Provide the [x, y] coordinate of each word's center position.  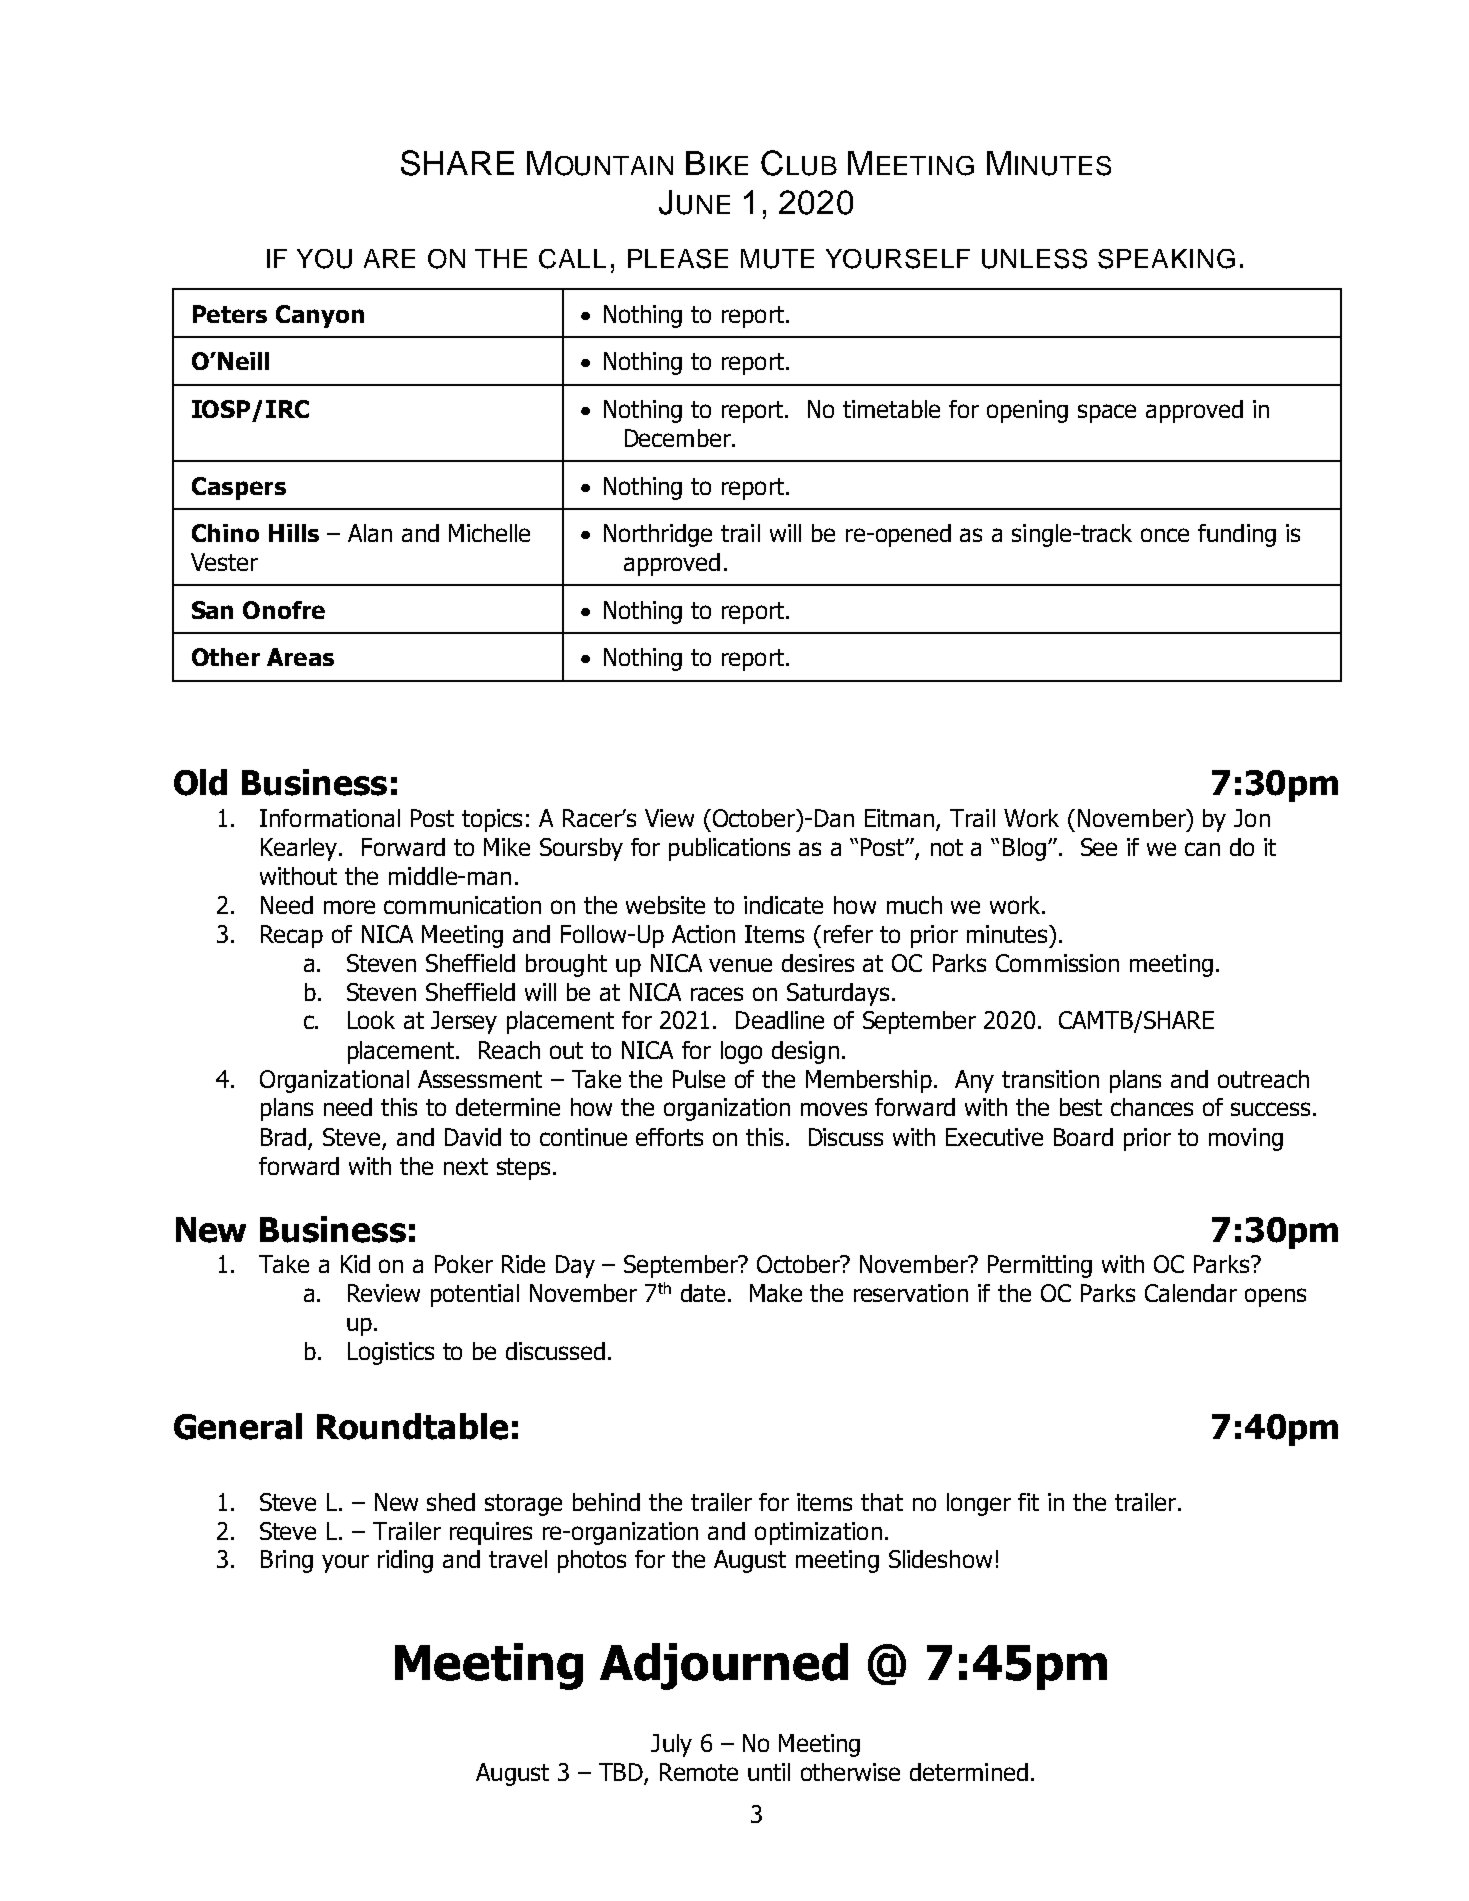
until [769, 1772]
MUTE [777, 259]
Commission [1057, 963]
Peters [230, 314]
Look [371, 1020]
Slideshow [940, 1559]
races [717, 994]
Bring [287, 1561]
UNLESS [1034, 259]
